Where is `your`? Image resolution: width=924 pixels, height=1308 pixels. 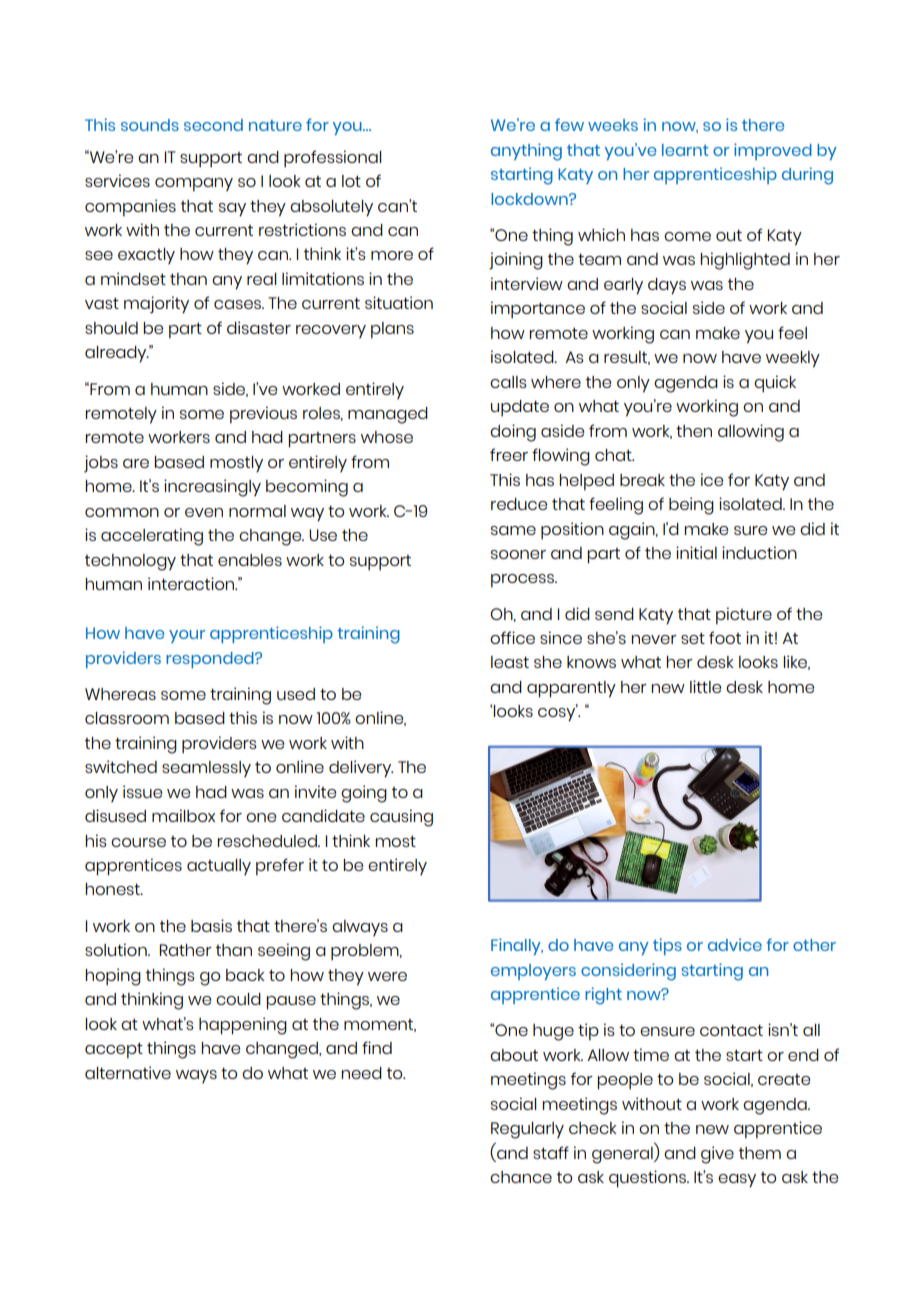 your is located at coordinates (187, 636).
